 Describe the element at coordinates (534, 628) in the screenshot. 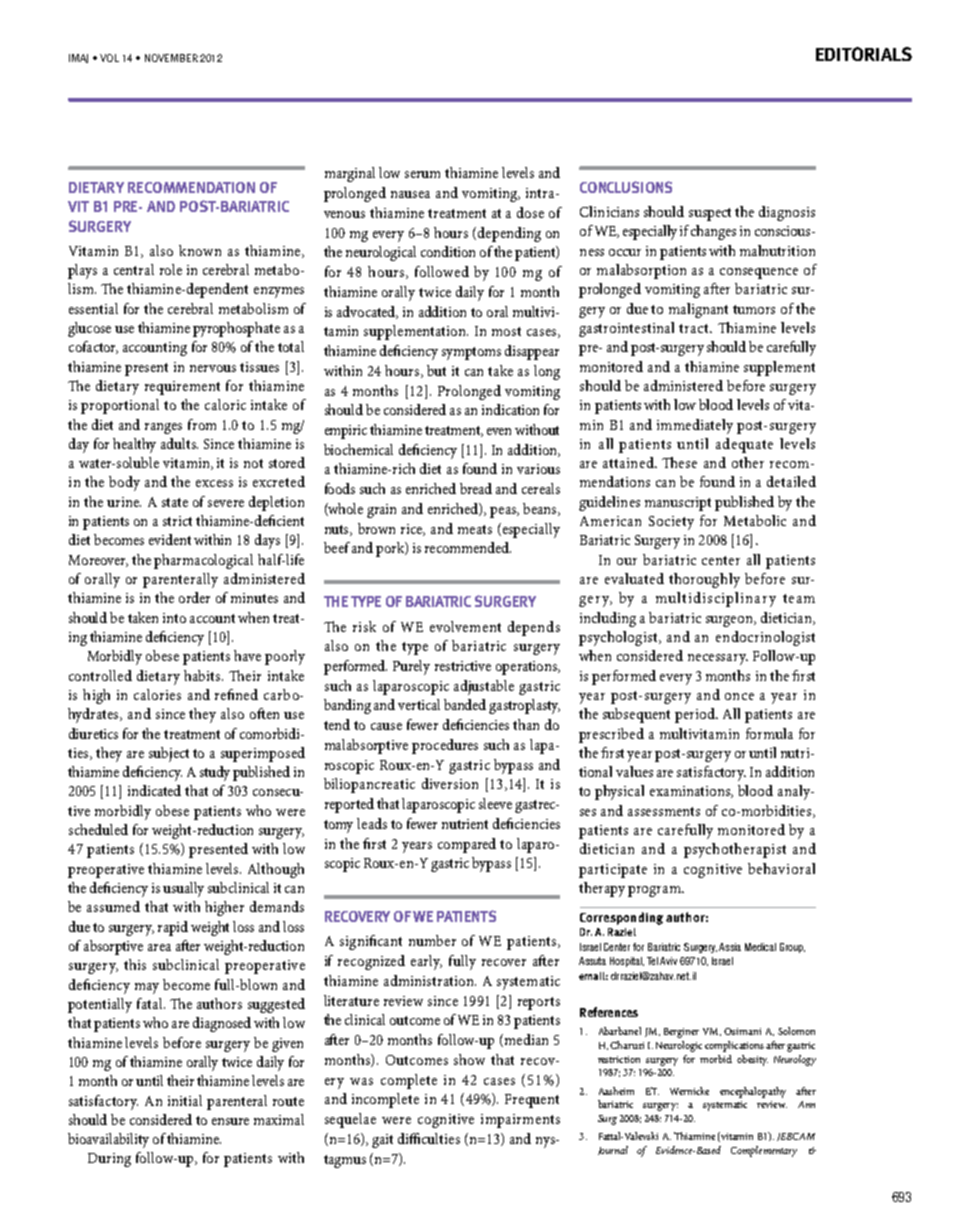

I see `depends` at that location.
